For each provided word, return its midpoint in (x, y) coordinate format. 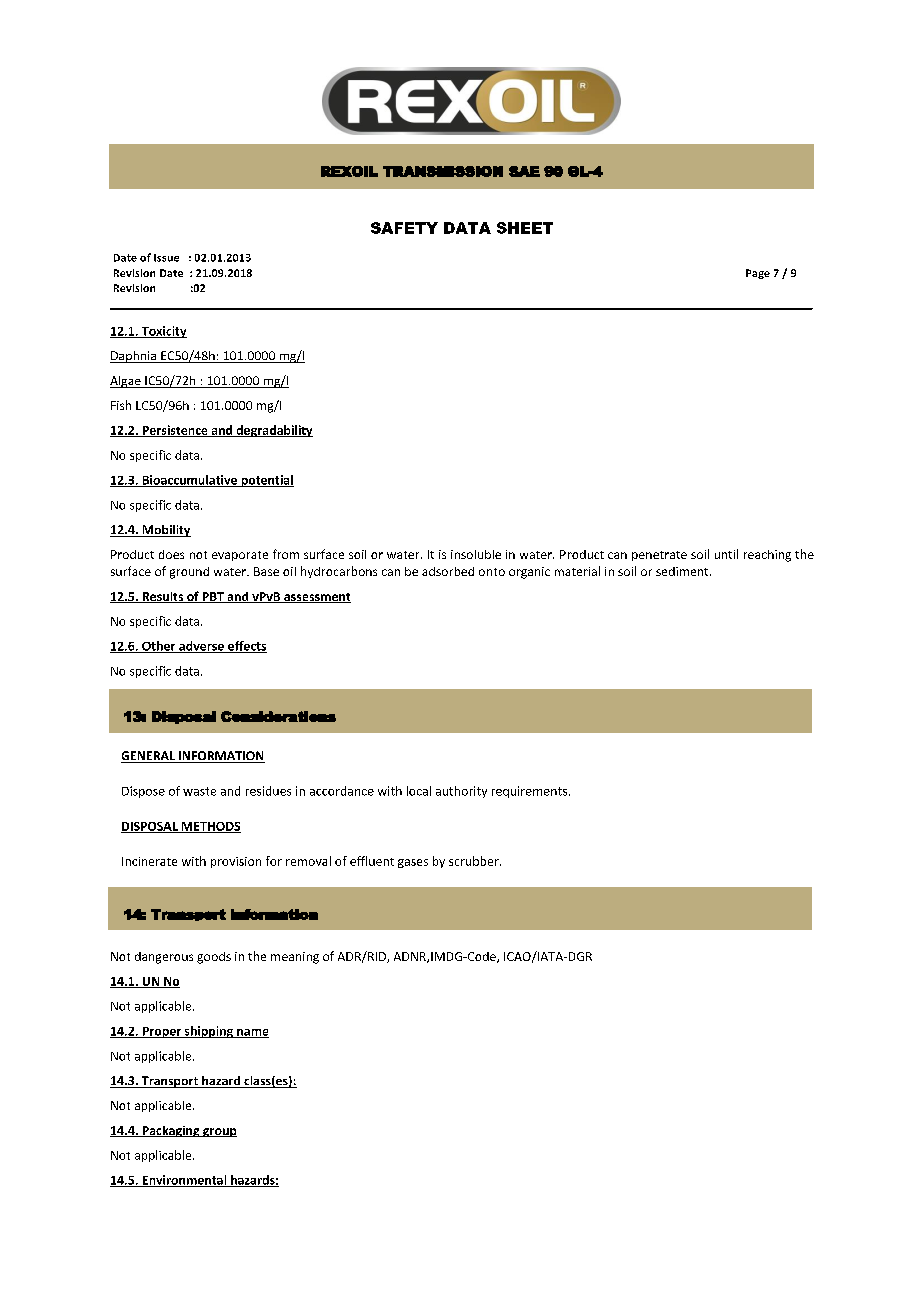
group (219, 1132)
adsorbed (448, 571)
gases (413, 863)
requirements (531, 792)
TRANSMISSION (443, 171)
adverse (201, 647)
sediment (683, 571)
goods (214, 958)
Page (758, 274)
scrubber (475, 861)
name (252, 1033)
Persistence (175, 431)
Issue (166, 258)
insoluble (476, 554)
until (726, 554)
